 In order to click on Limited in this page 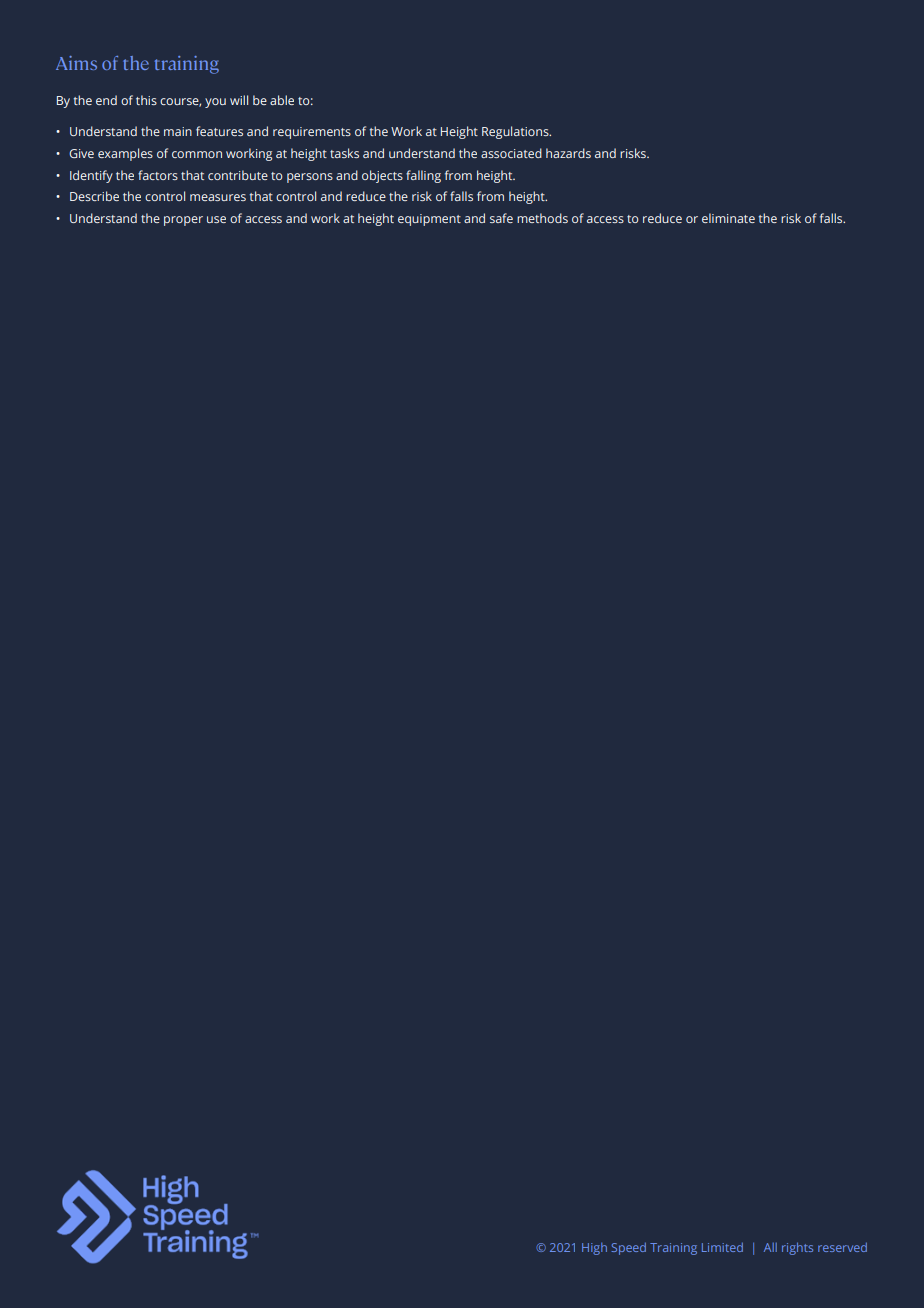, I will do `click(722, 1247)`.
